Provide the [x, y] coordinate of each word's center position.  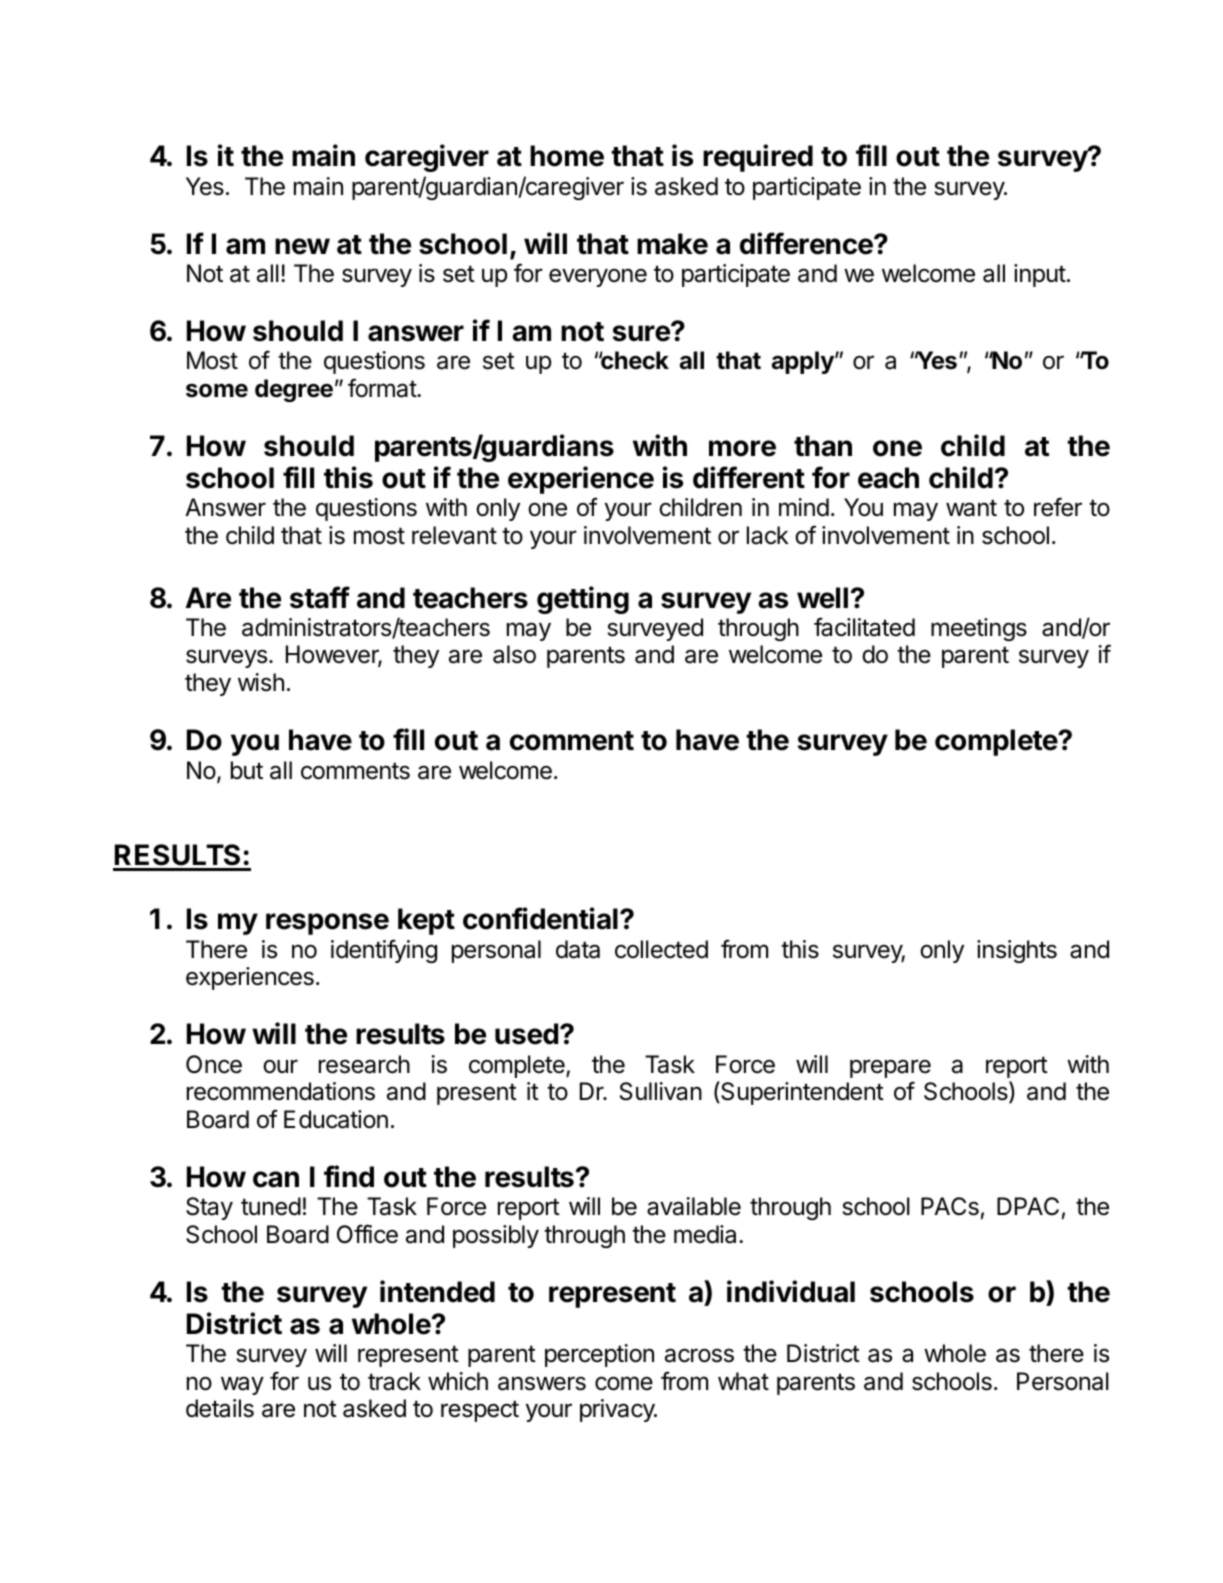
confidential [540, 918]
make [672, 244]
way [242, 1385]
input [1040, 275]
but [247, 770]
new [302, 246]
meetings [979, 629]
